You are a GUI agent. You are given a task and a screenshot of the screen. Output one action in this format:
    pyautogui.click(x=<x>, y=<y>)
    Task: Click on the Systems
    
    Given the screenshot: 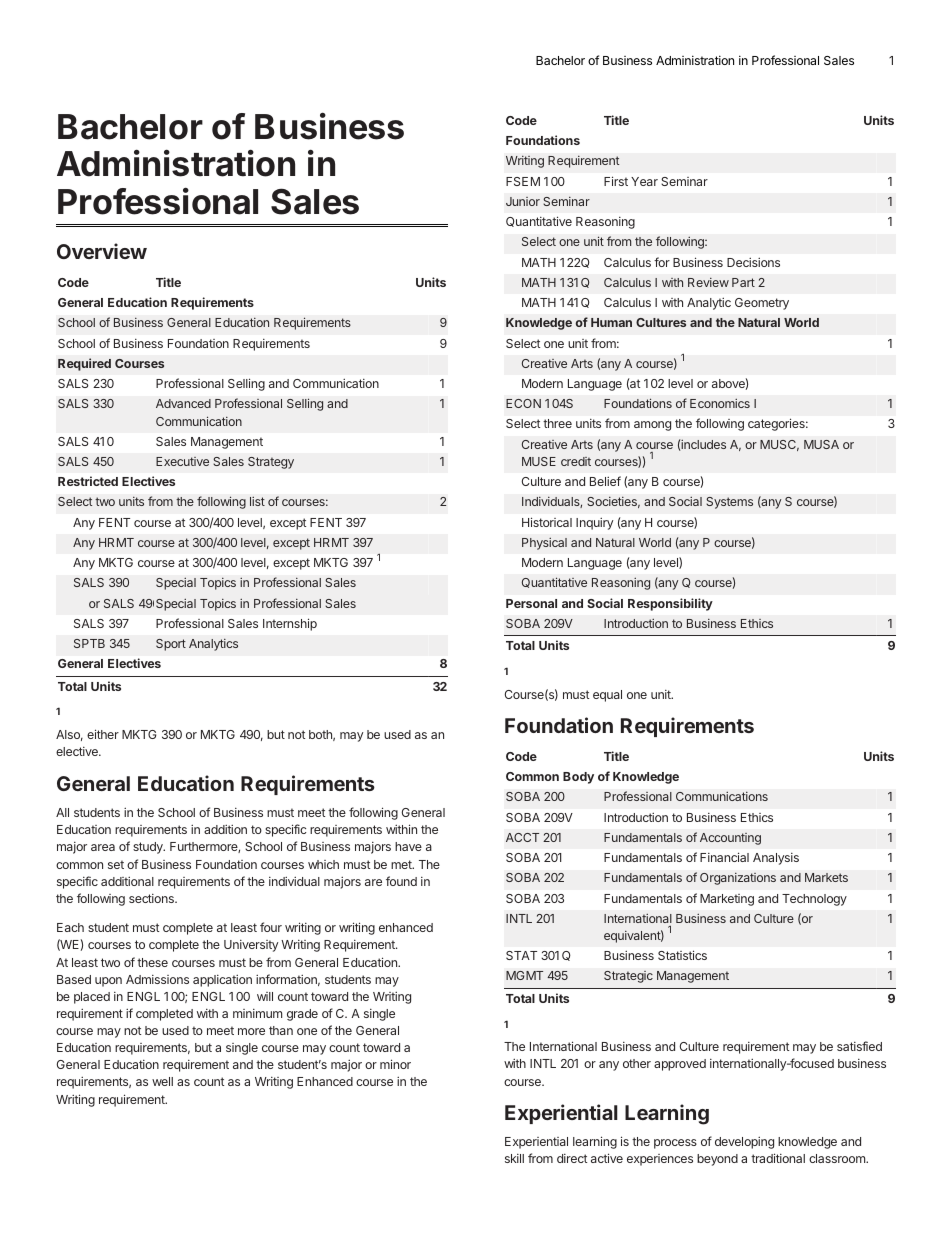 What is the action you would take?
    pyautogui.click(x=729, y=503)
